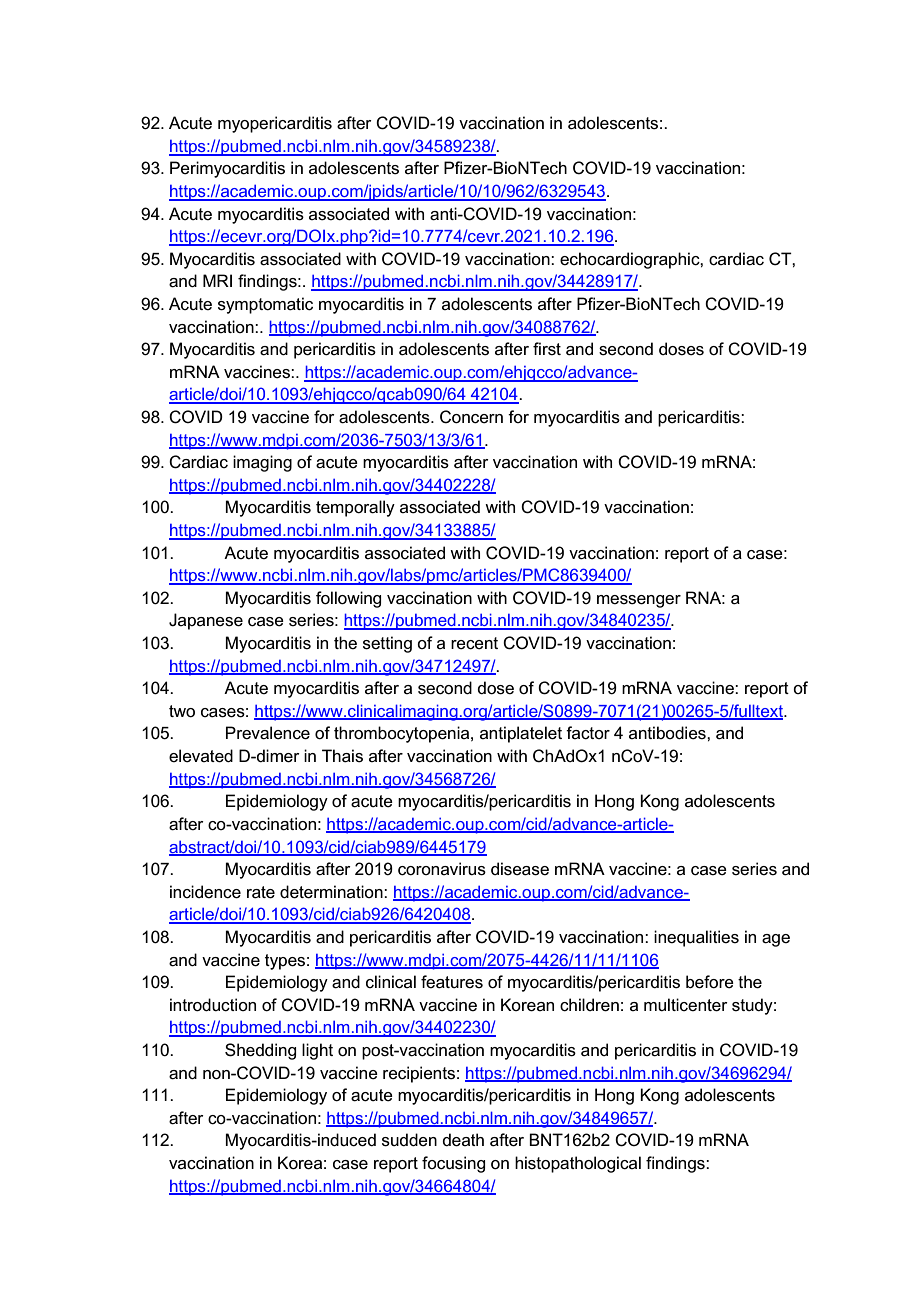  Describe the element at coordinates (520, 869) in the document. I see `disease` at that location.
